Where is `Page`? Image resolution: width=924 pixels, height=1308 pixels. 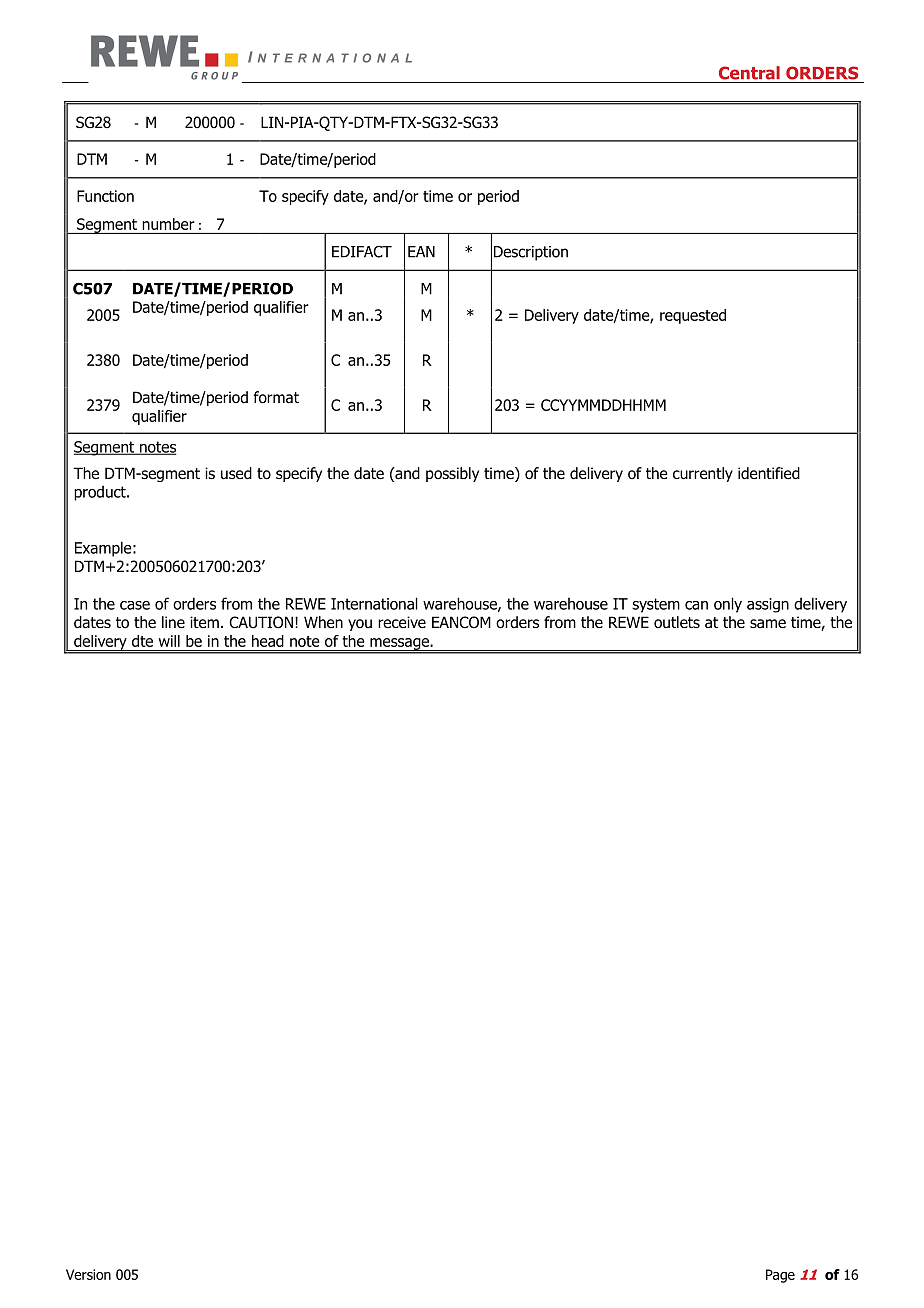 Page is located at coordinates (780, 1276).
